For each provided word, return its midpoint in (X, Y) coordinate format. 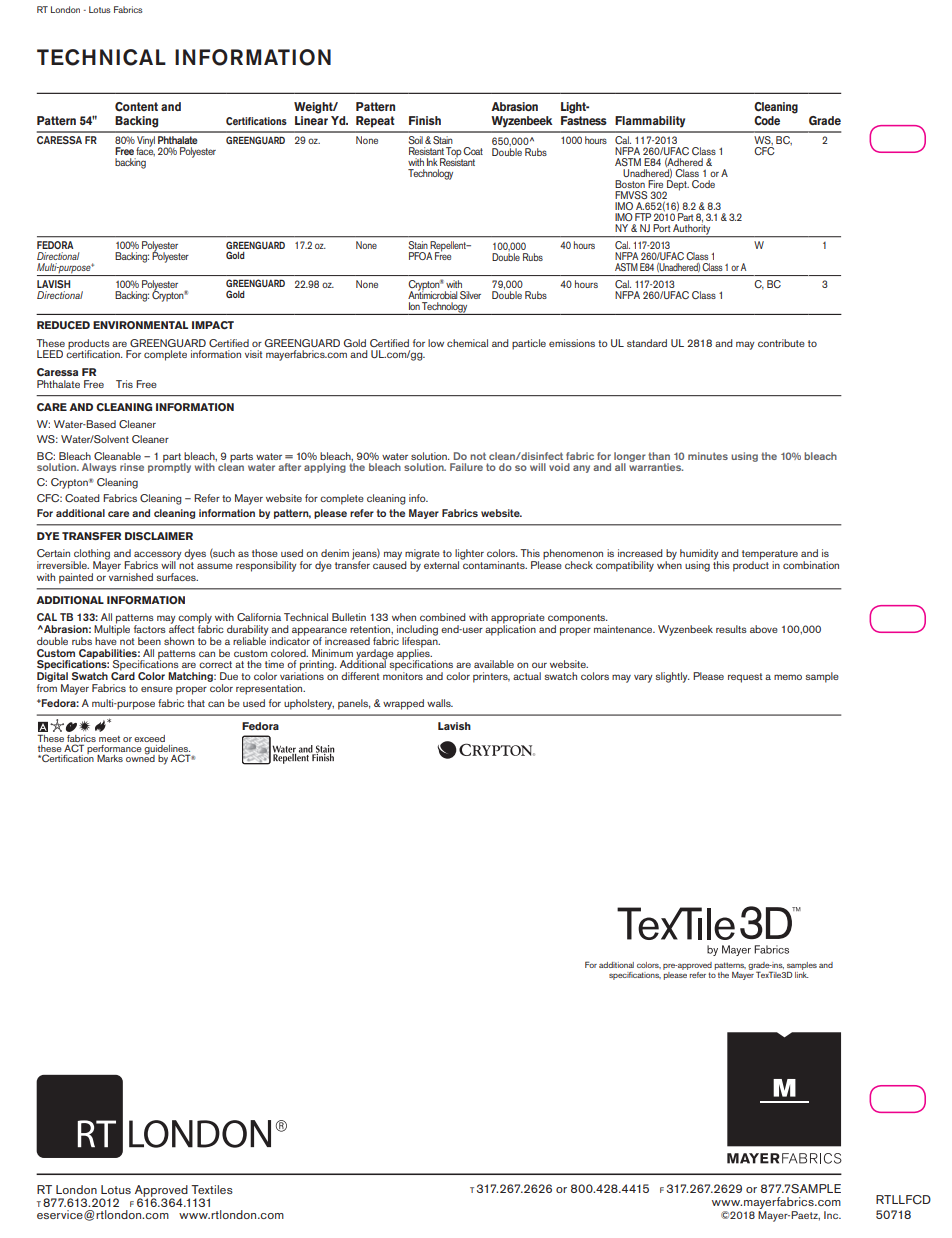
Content (136, 107)
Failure (466, 467)
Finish (425, 120)
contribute (781, 343)
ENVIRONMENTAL (140, 325)
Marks (110, 758)
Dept (677, 186)
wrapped (403, 704)
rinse (132, 467)
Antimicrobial (432, 294)
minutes (708, 456)
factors (150, 629)
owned (140, 757)
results (731, 629)
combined (443, 617)
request (745, 678)
